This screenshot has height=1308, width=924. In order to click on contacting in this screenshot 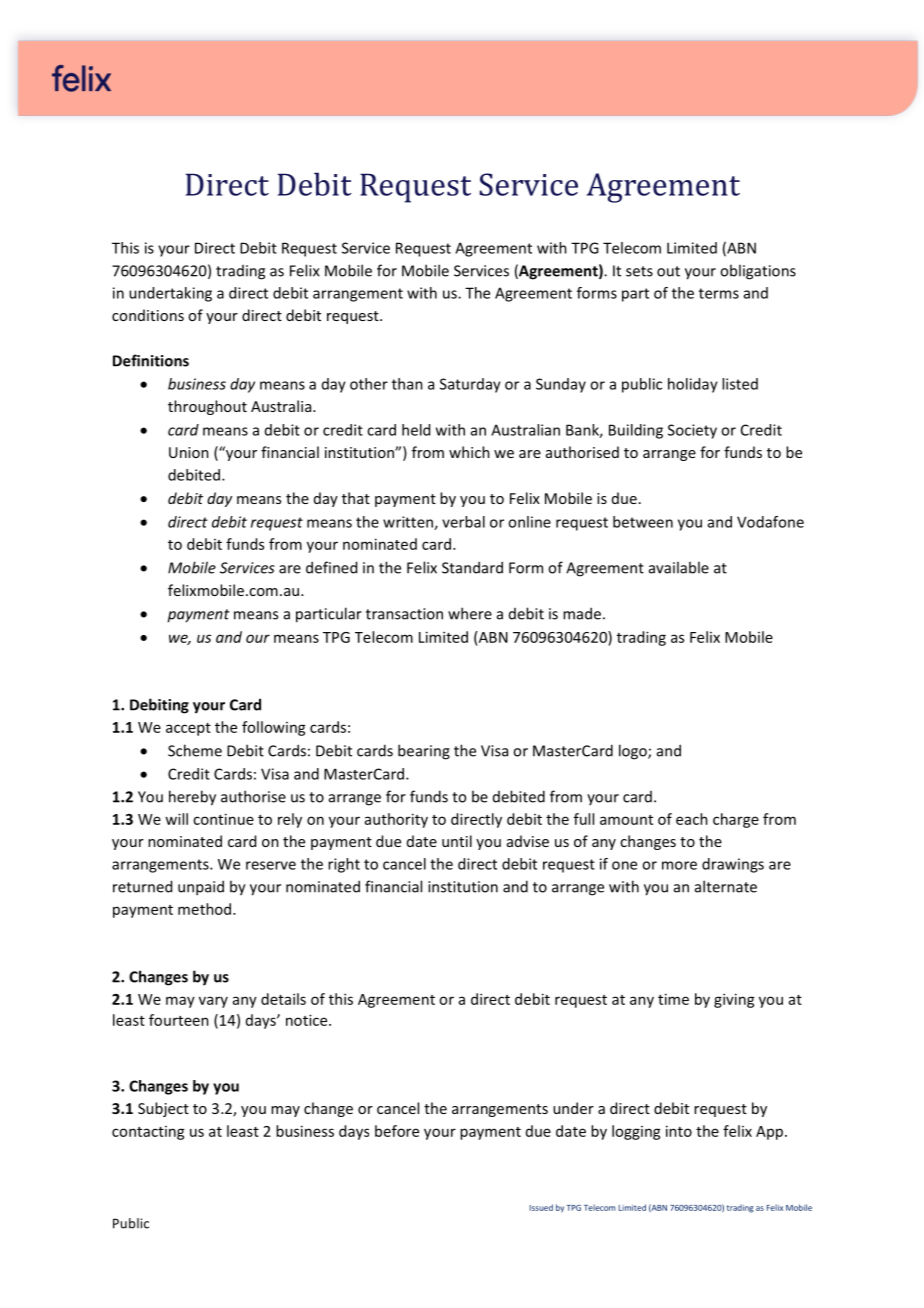, I will do `click(148, 1133)`.
